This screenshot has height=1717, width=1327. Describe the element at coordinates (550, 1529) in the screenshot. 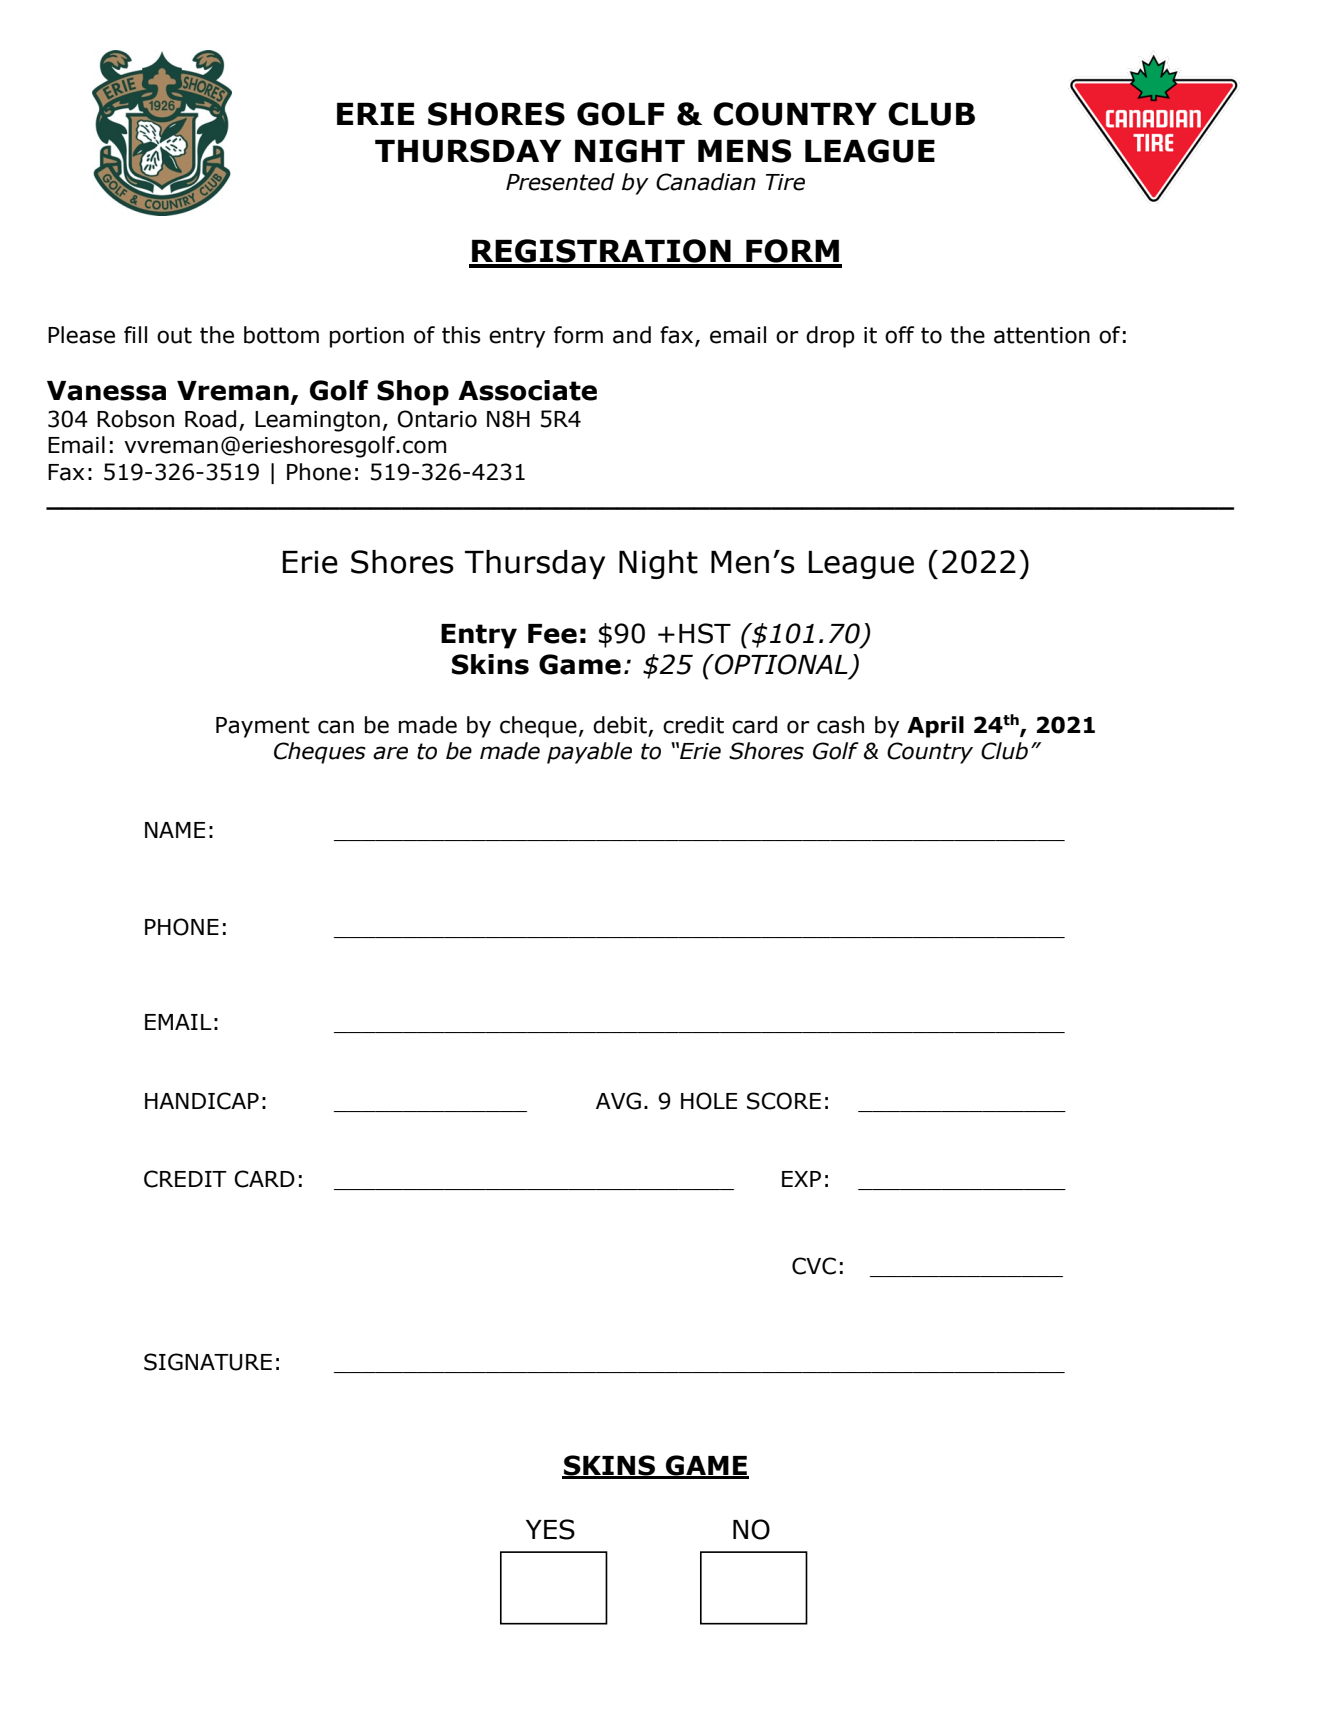

I see `YES` at that location.
